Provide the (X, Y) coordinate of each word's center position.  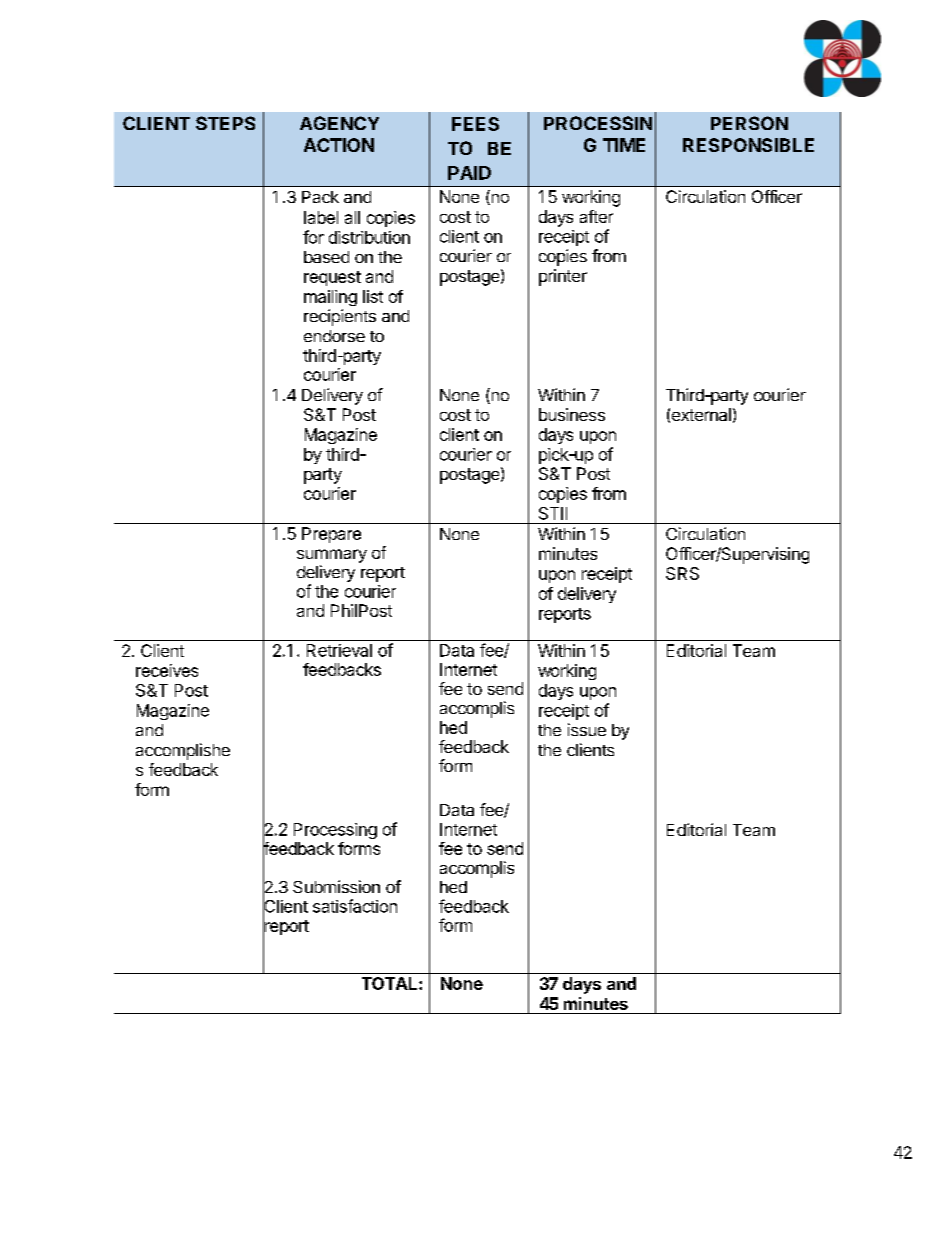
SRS (682, 573)
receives (167, 670)
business (572, 414)
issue (587, 729)
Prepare (331, 535)
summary (332, 556)
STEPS (225, 123)
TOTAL (391, 983)
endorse (334, 336)
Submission (336, 886)
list (373, 296)
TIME (624, 145)
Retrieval (339, 650)
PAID (469, 173)
